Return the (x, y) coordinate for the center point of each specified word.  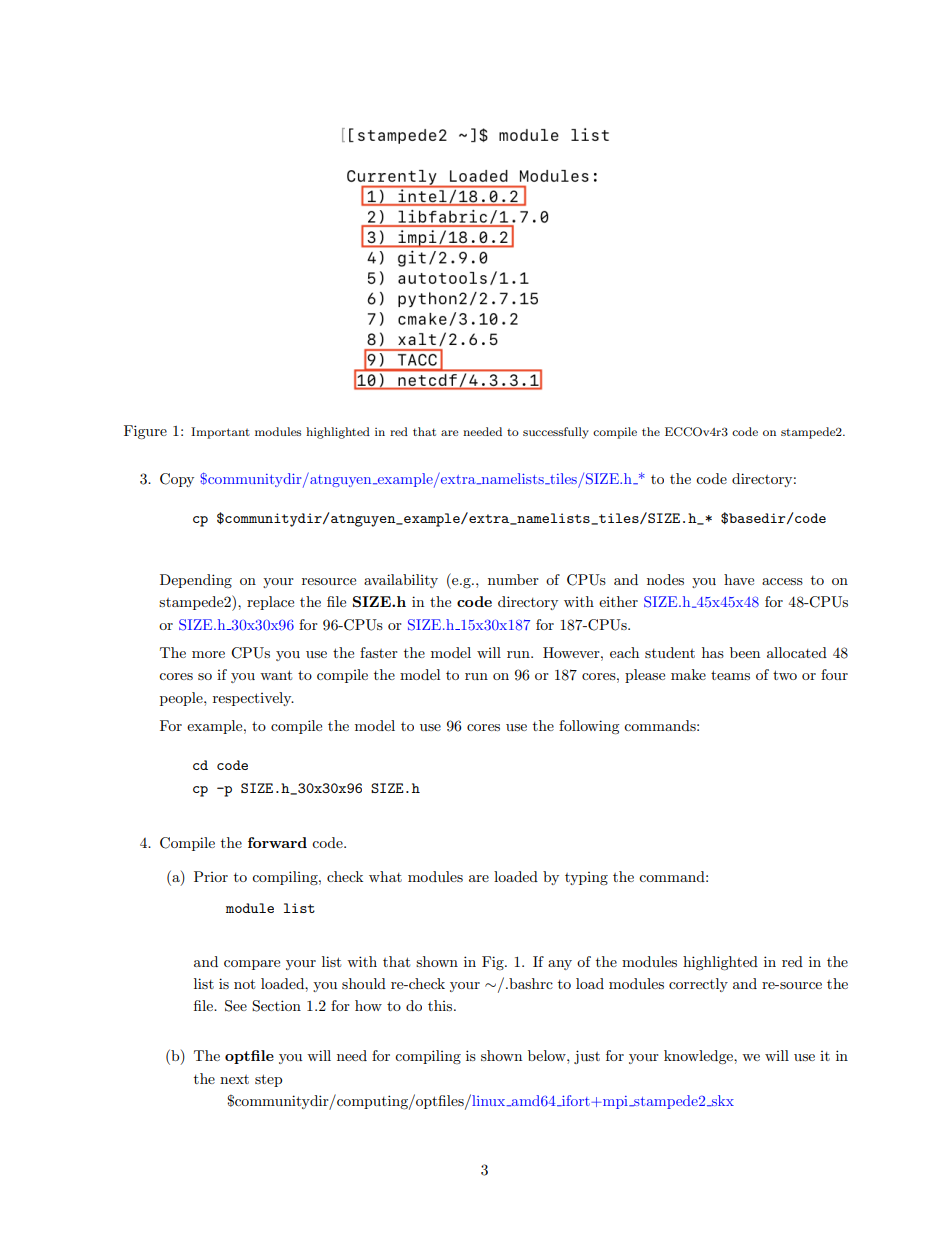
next (234, 1079)
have (739, 579)
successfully (556, 433)
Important (220, 433)
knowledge (699, 1057)
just (587, 1057)
